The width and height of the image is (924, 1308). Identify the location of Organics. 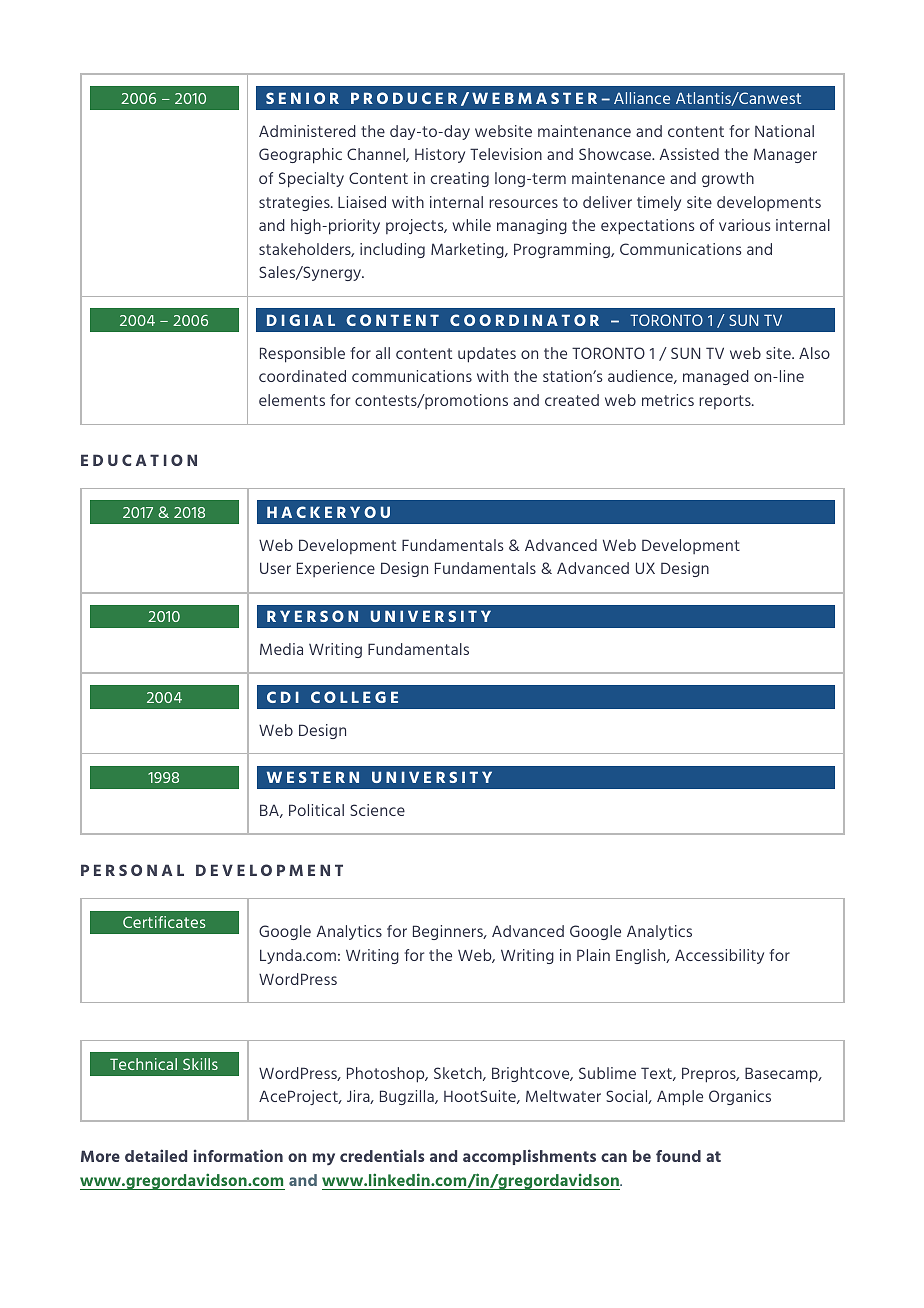
(740, 1097).
